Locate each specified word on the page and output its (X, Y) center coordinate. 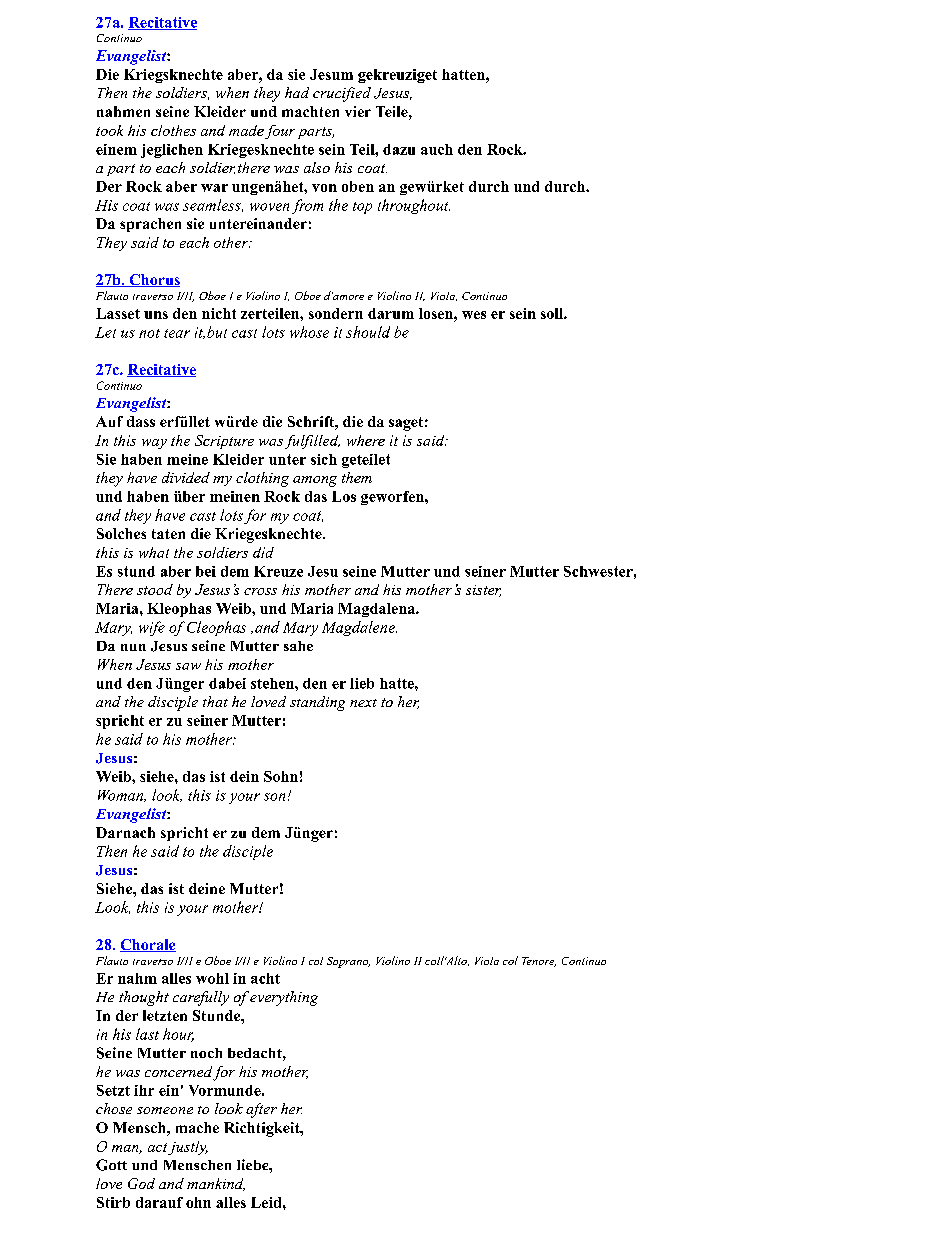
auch (437, 149)
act (157, 1147)
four (280, 132)
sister (483, 591)
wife (152, 628)
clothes (173, 130)
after (261, 1110)
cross (260, 591)
